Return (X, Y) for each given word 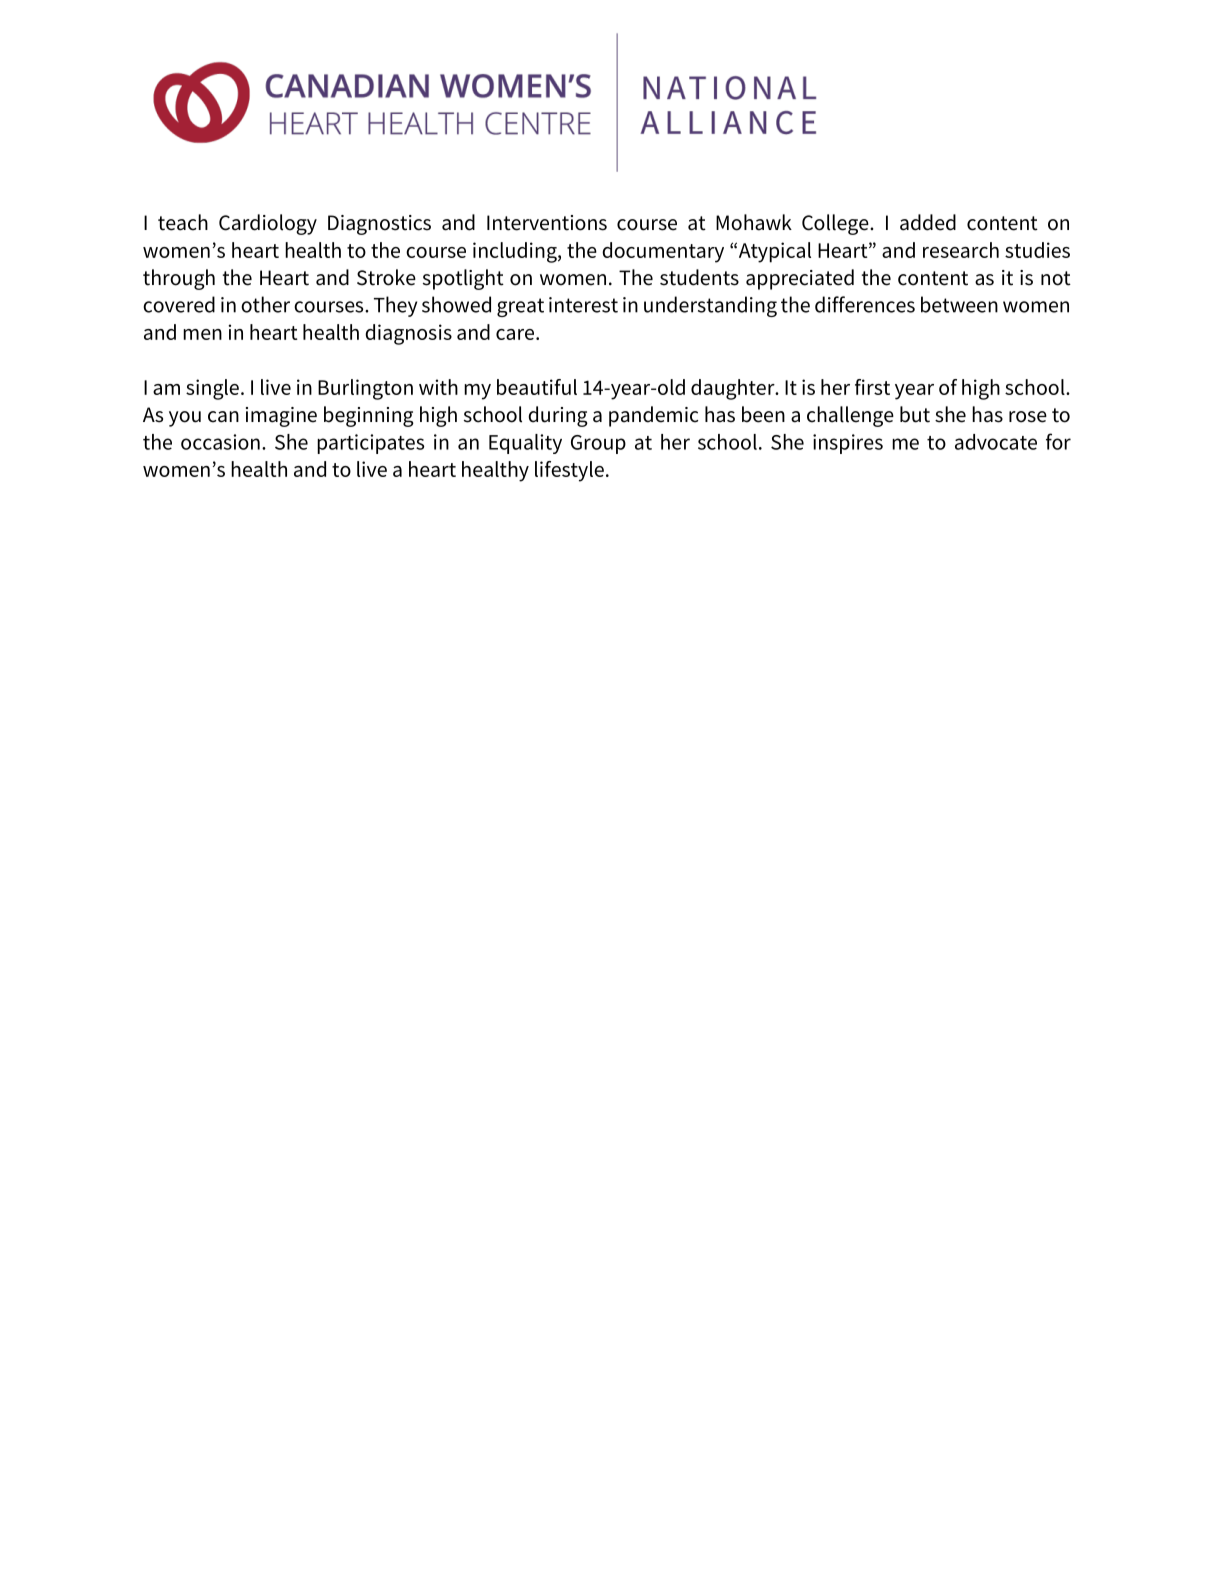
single (212, 389)
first (872, 387)
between (959, 304)
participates (370, 444)
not (1056, 278)
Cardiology (268, 224)
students (699, 277)
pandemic (653, 416)
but (915, 414)
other (265, 304)
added (928, 222)
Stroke (386, 277)
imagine (281, 417)
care (516, 334)
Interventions (547, 223)
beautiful (537, 387)
